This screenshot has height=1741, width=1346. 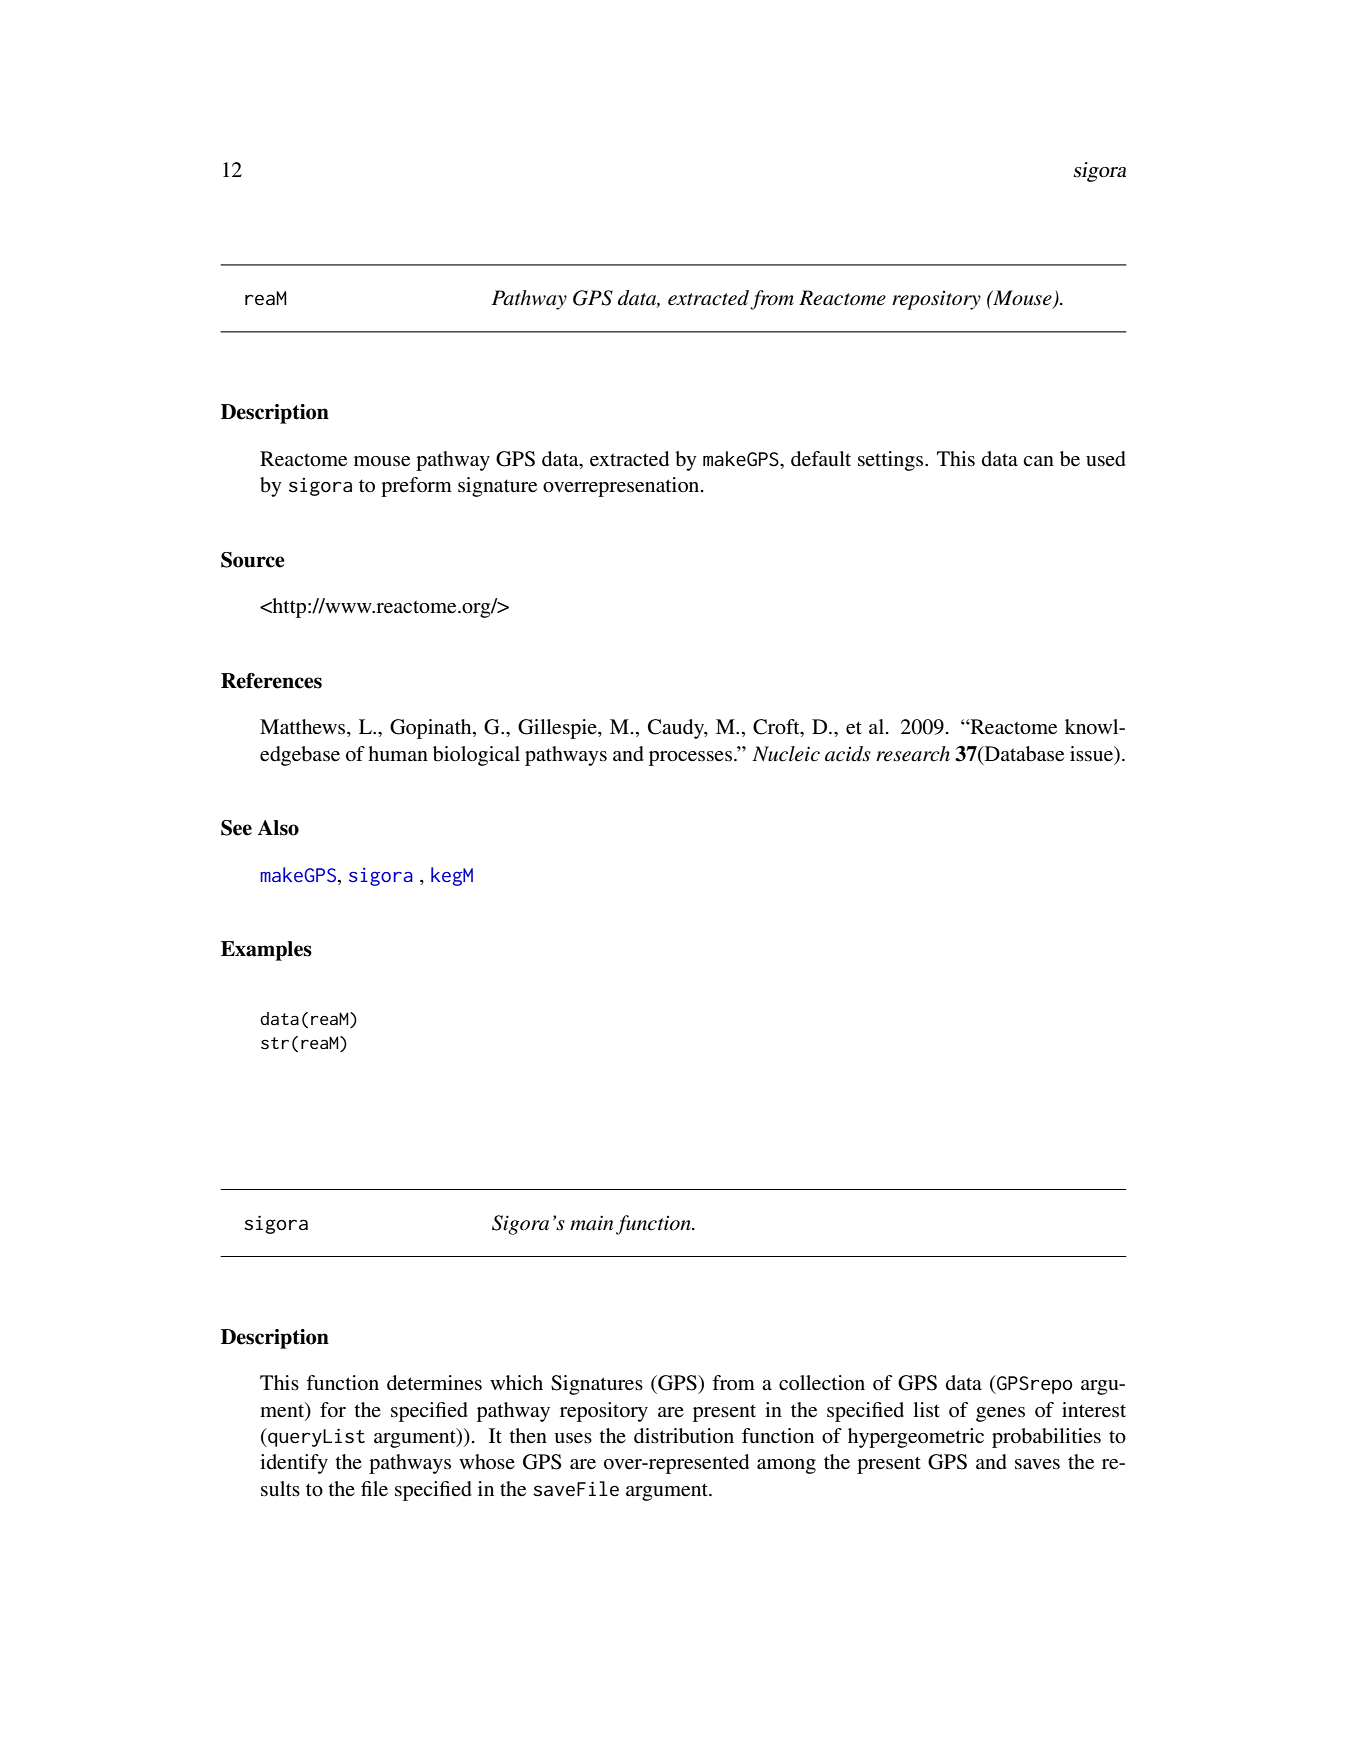 I want to click on collection, so click(x=822, y=1383).
